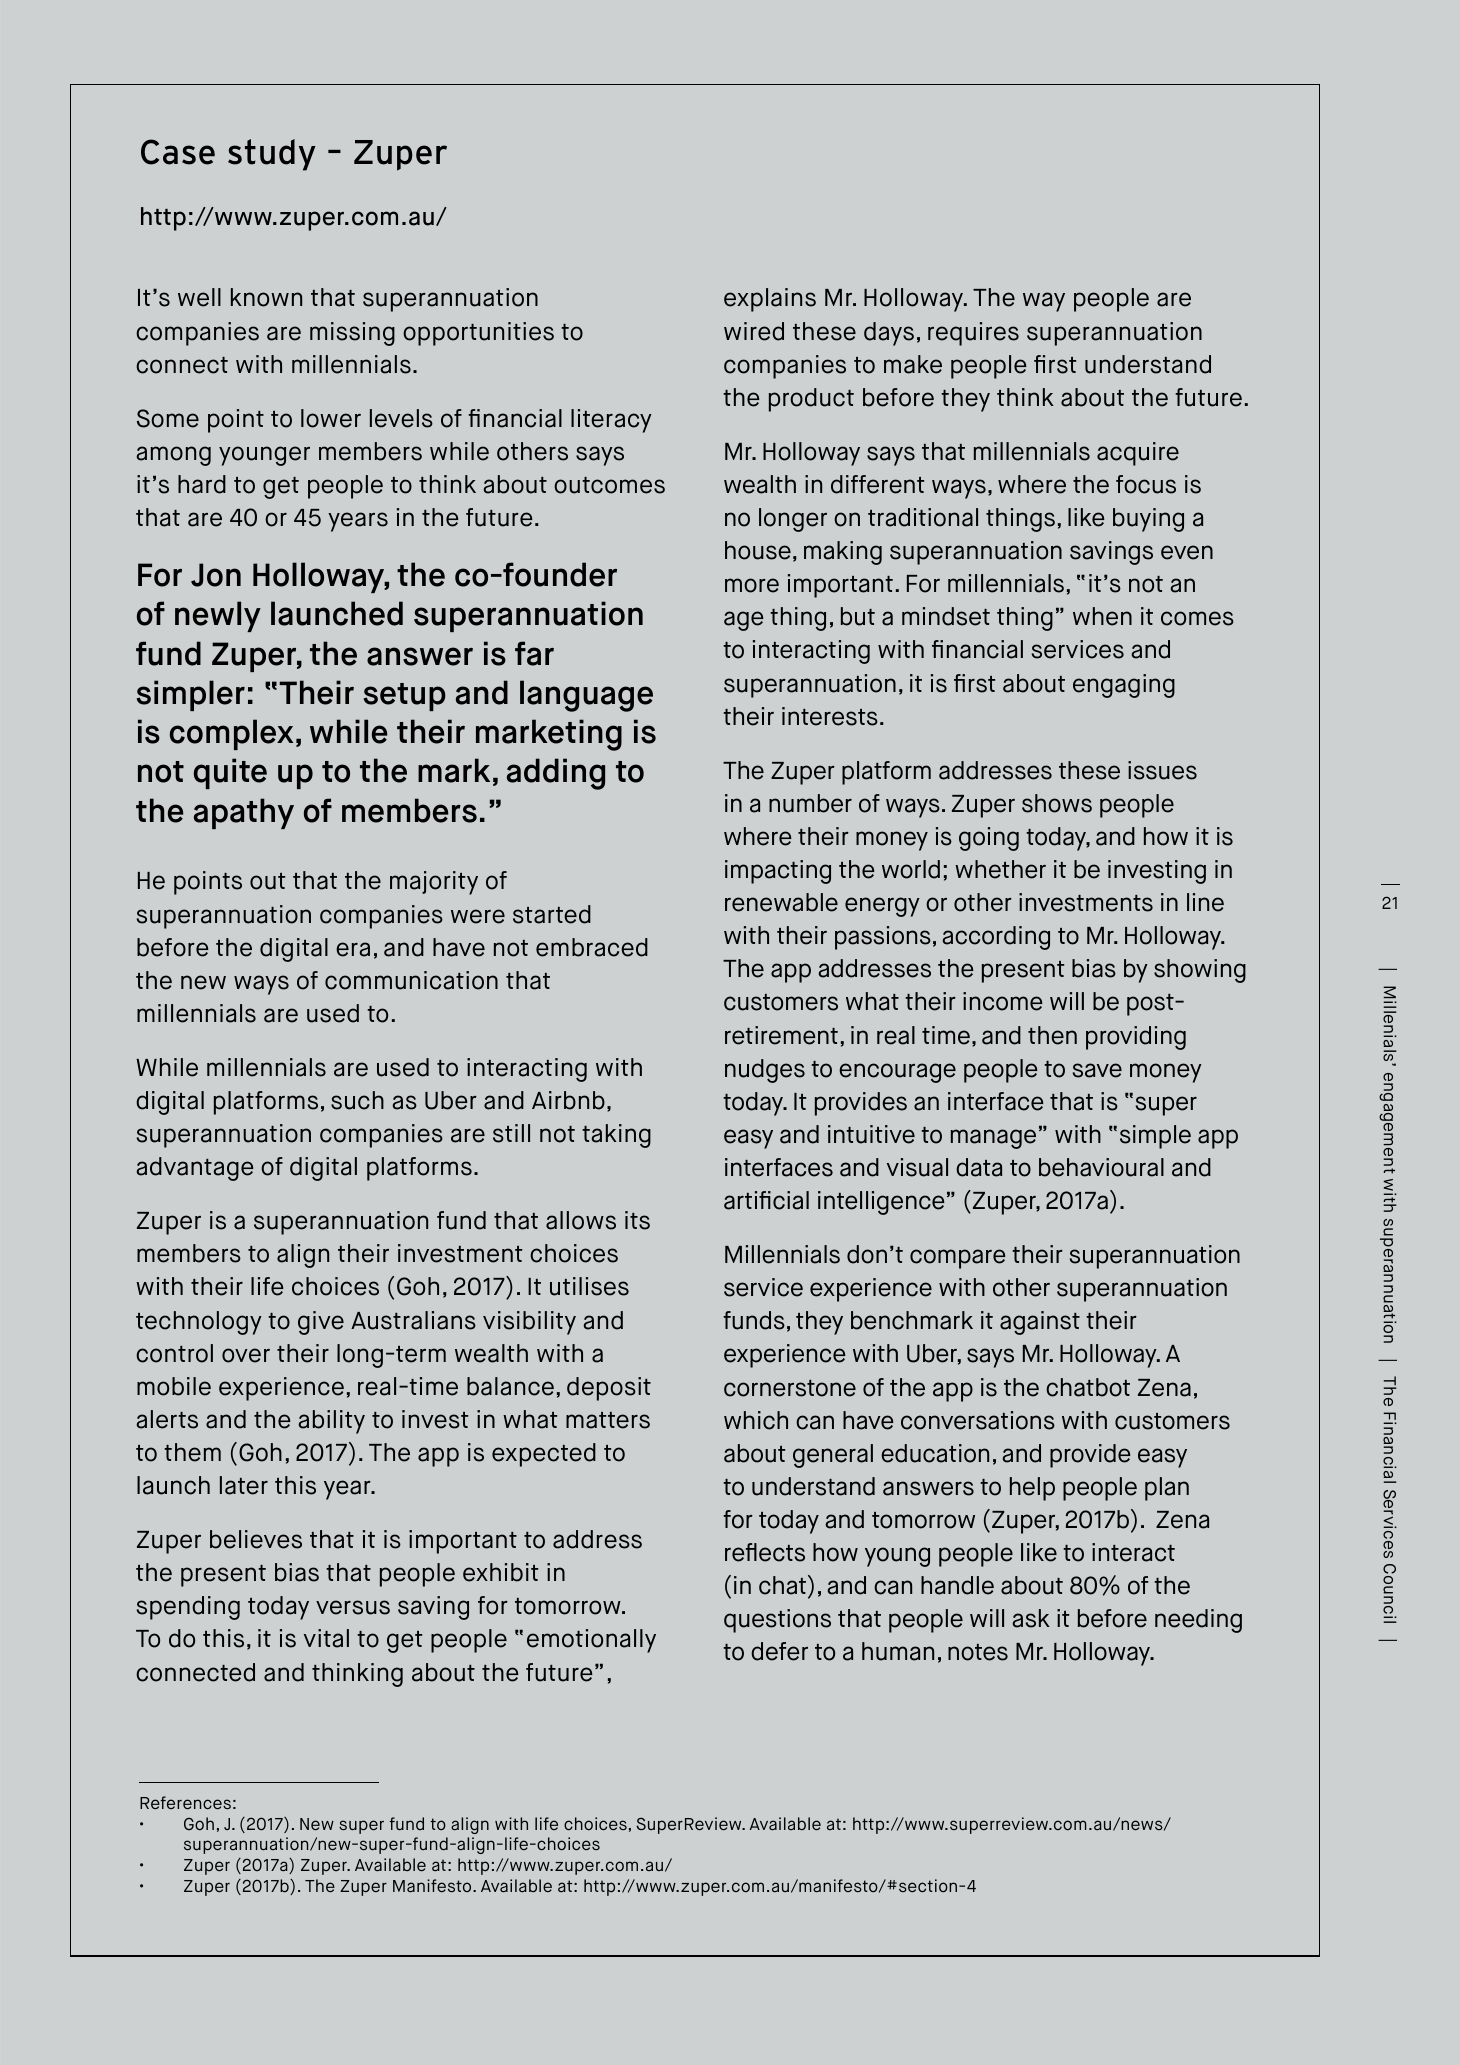 This page has height=2065, width=1460. I want to click on embraced, so click(592, 947).
